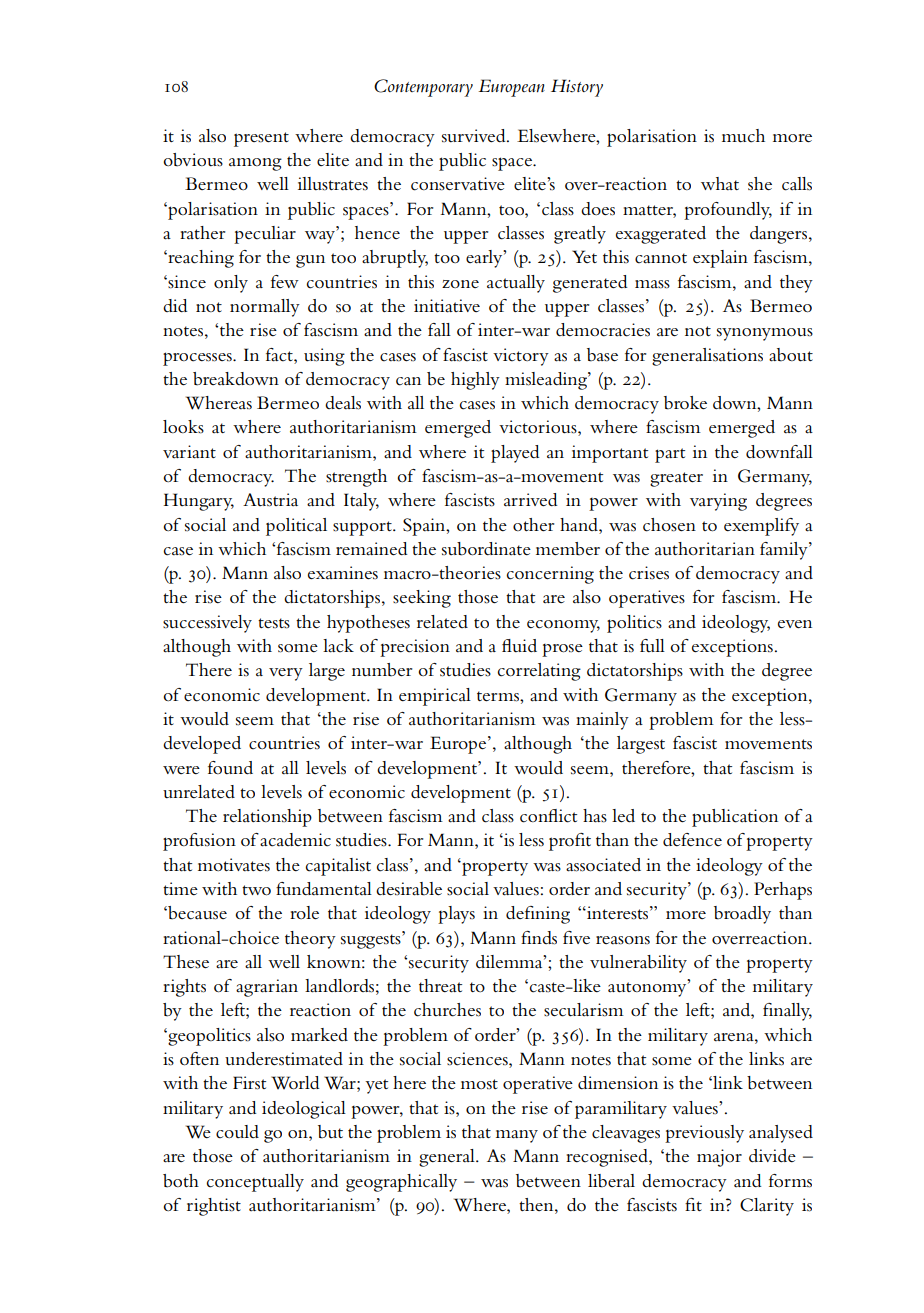 Image resolution: width=924 pixels, height=1313 pixels. I want to click on highly, so click(475, 381).
